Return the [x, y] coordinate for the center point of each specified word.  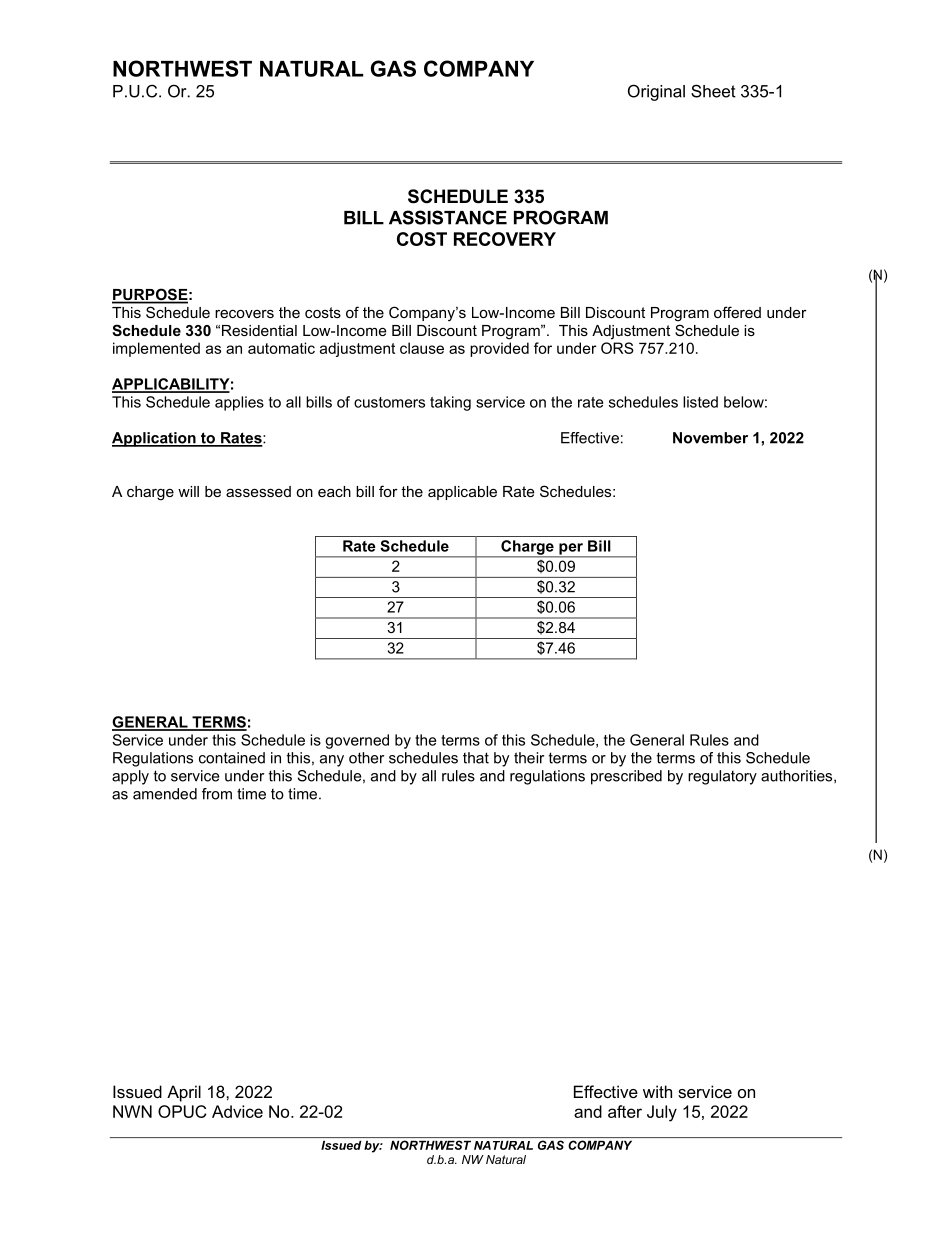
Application [155, 439]
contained [232, 758]
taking [450, 403]
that [476, 758]
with [657, 1091]
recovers [244, 313]
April [184, 1093]
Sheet [713, 91]
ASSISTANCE [448, 217]
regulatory [722, 777]
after [625, 1111]
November [710, 438]
